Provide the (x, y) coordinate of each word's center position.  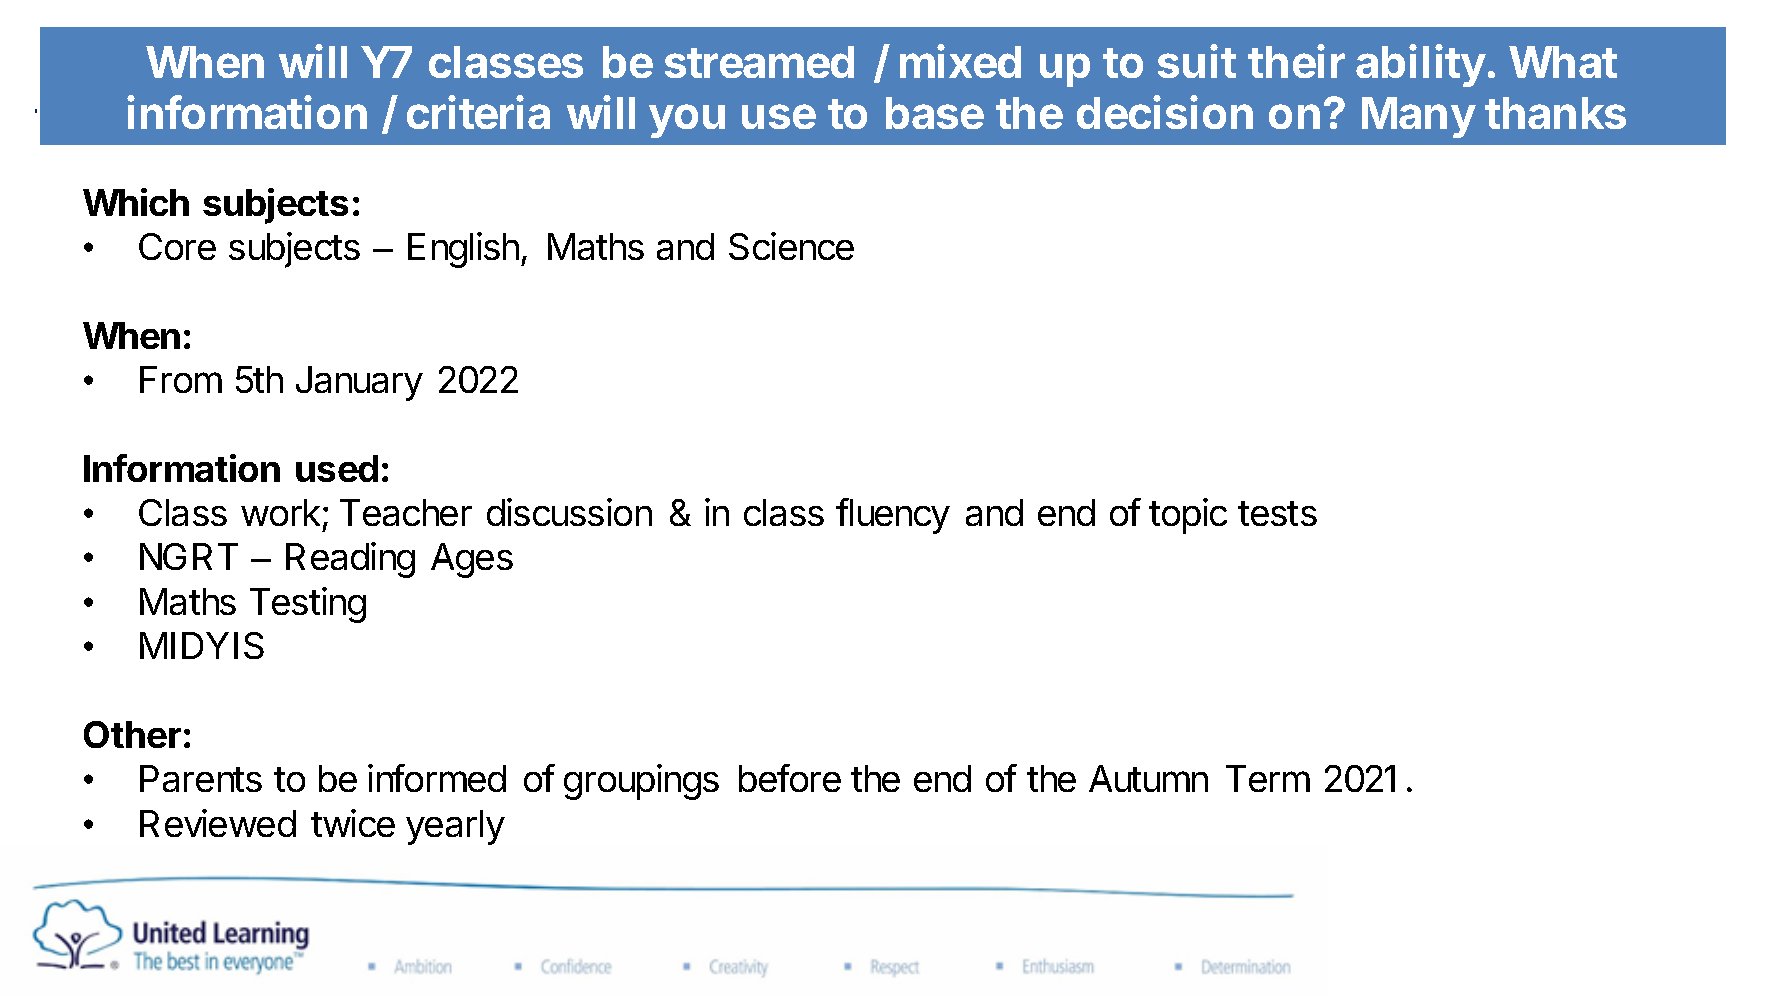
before (790, 778)
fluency (893, 516)
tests (1277, 513)
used (337, 468)
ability (1421, 65)
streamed (759, 62)
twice (353, 823)
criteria (478, 112)
